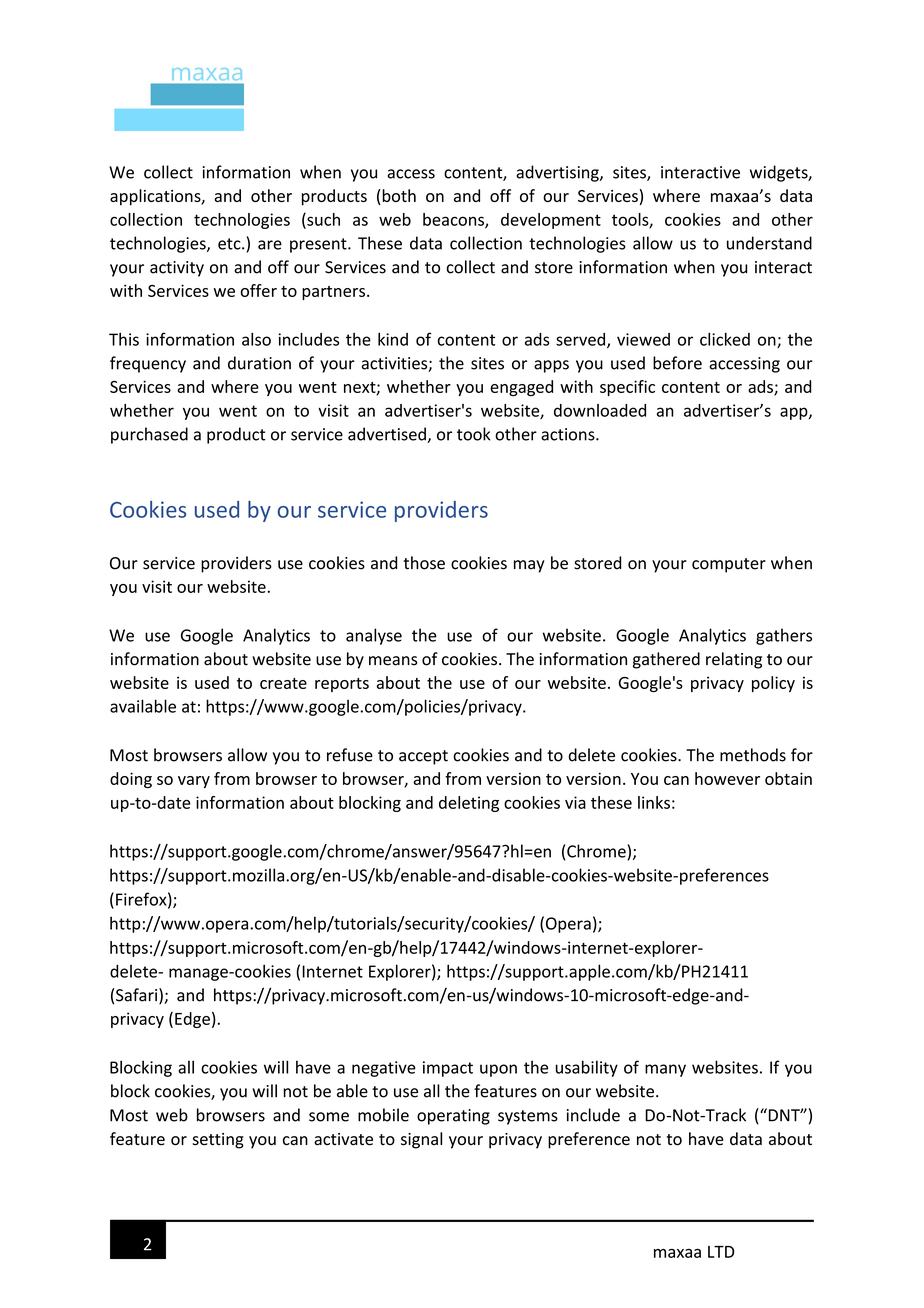 This screenshot has height=1308, width=924. What do you see at coordinates (473, 434) in the screenshot?
I see `took` at bounding box center [473, 434].
